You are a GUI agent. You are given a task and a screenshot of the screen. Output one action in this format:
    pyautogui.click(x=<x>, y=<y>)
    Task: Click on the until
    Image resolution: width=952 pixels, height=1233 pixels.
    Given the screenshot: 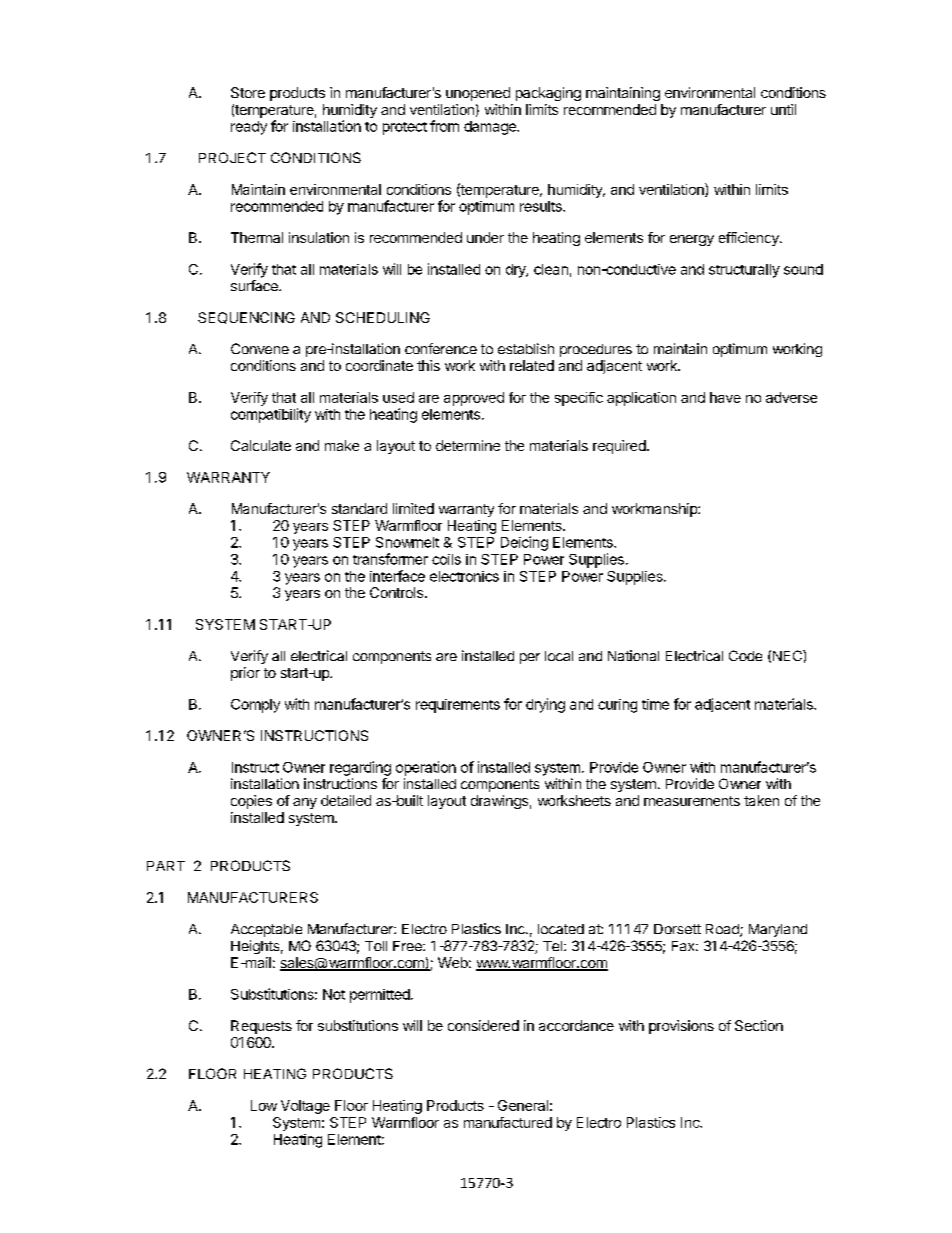 What is the action you would take?
    pyautogui.click(x=783, y=109)
